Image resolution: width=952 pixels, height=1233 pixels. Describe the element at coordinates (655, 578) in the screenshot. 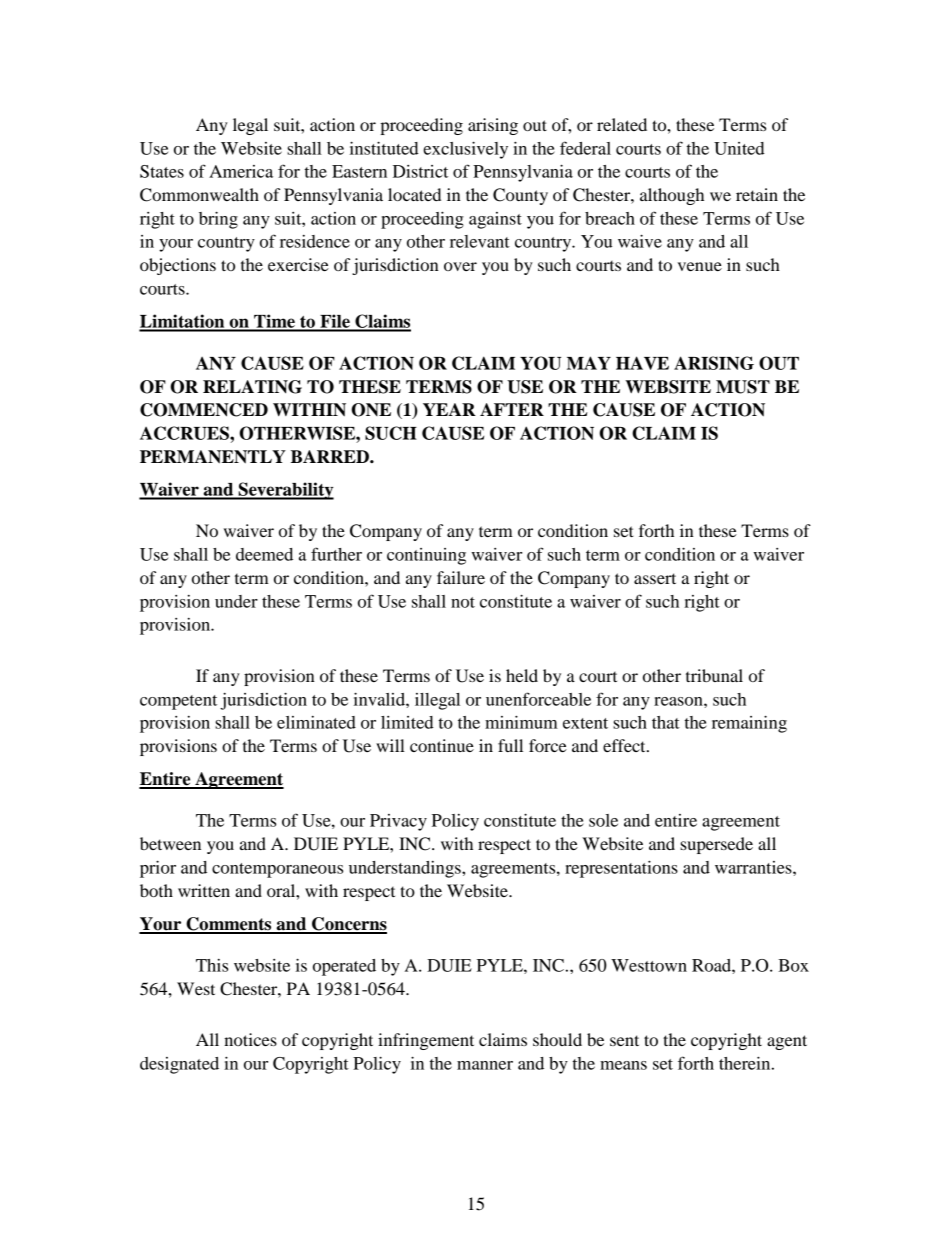

I see `assert` at that location.
